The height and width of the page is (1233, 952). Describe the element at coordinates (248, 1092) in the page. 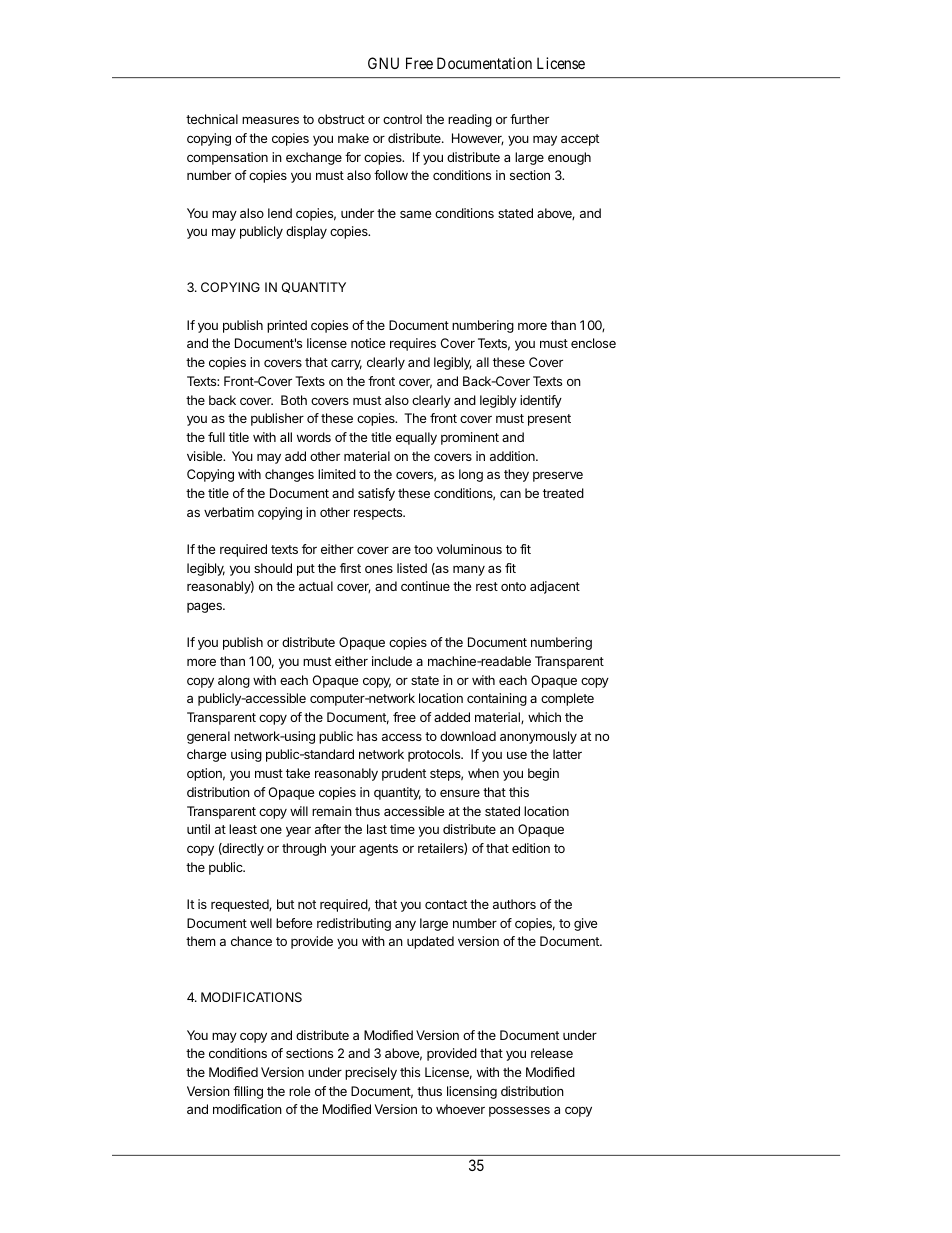

I see `filling` at that location.
